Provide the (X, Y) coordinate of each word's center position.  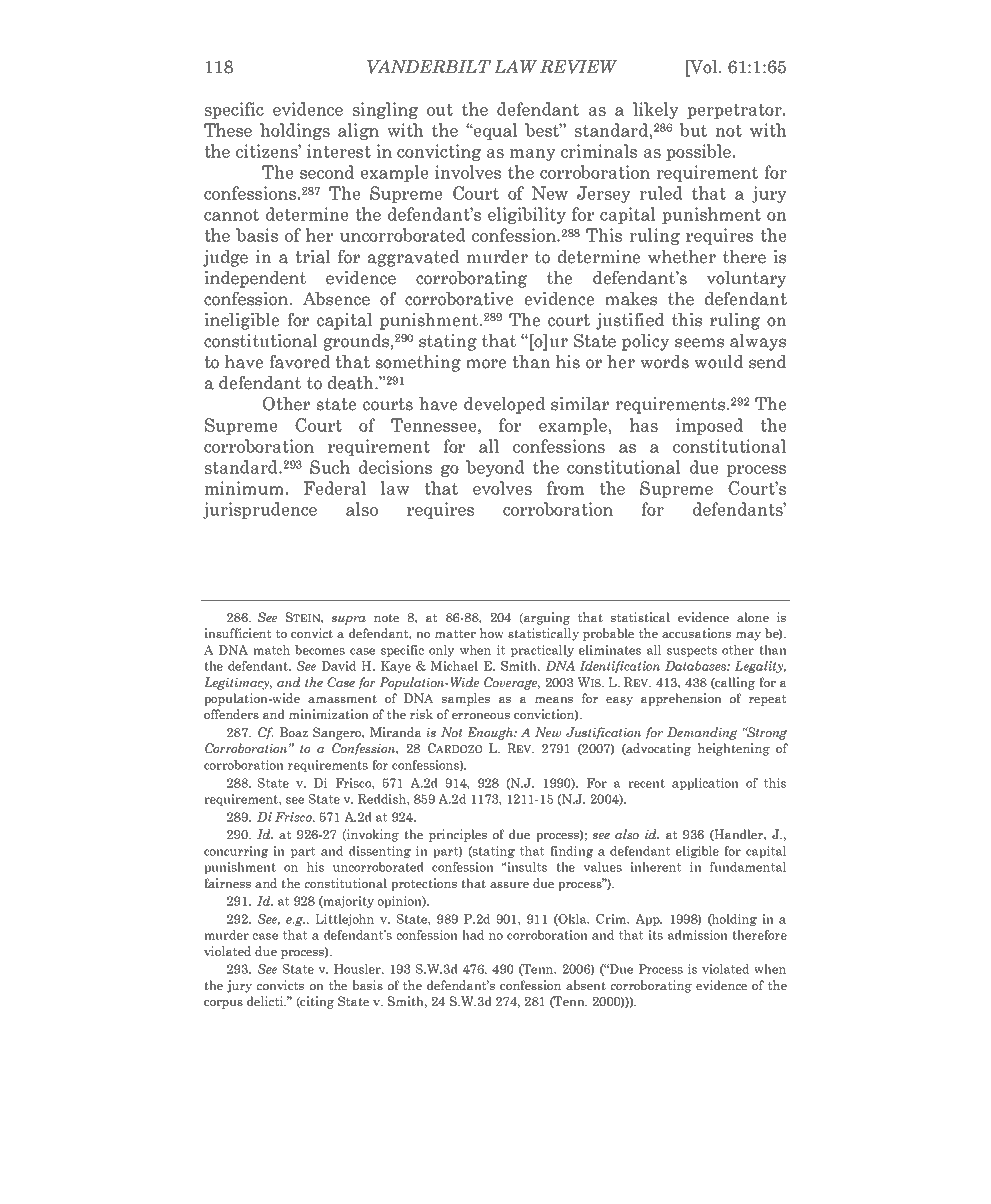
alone (753, 617)
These (228, 130)
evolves (502, 488)
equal (494, 131)
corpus (223, 1004)
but (693, 130)
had (473, 935)
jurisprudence (260, 510)
